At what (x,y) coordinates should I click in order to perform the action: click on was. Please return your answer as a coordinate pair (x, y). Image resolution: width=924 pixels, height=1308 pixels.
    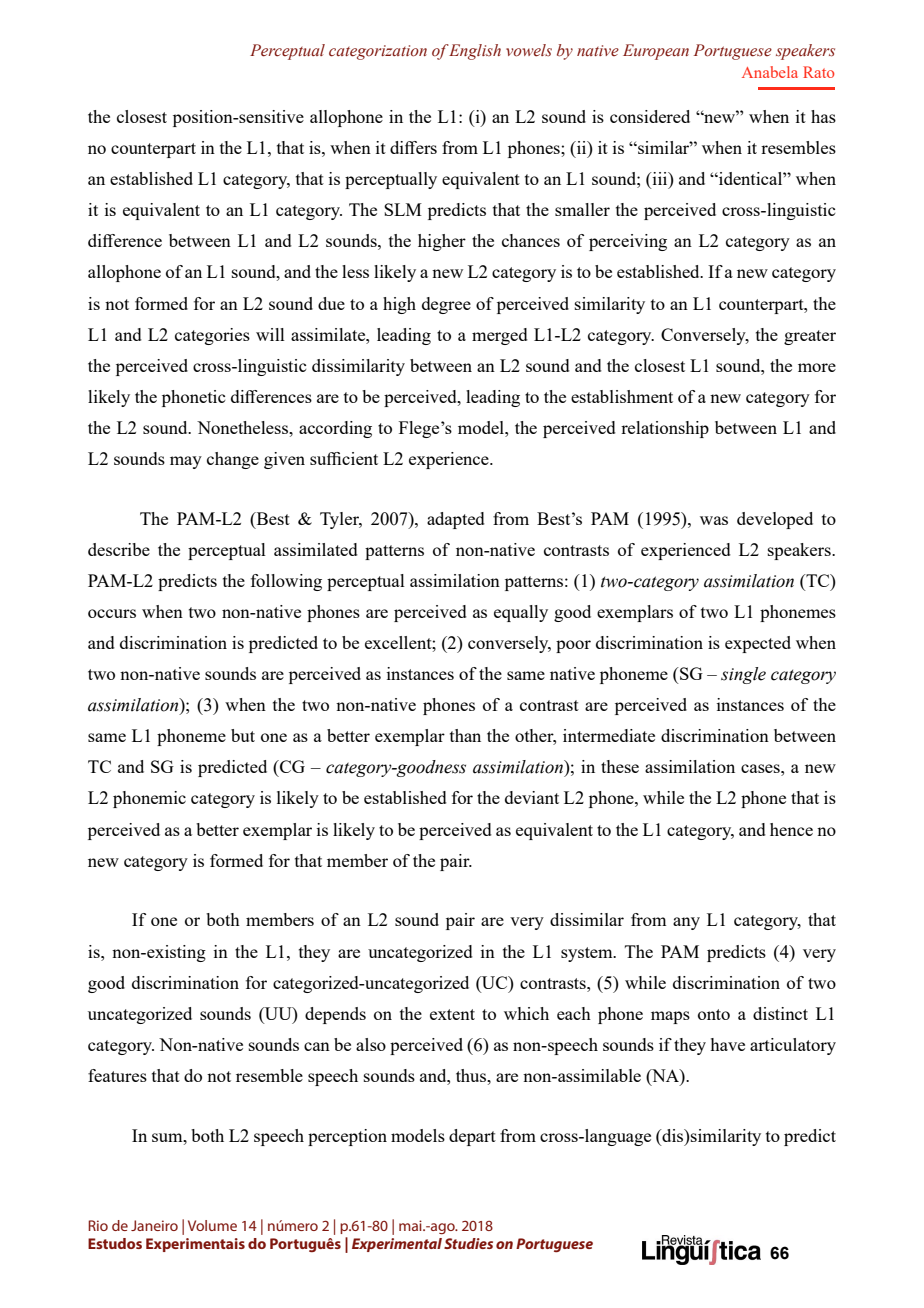
    Looking at the image, I should click on (714, 520).
